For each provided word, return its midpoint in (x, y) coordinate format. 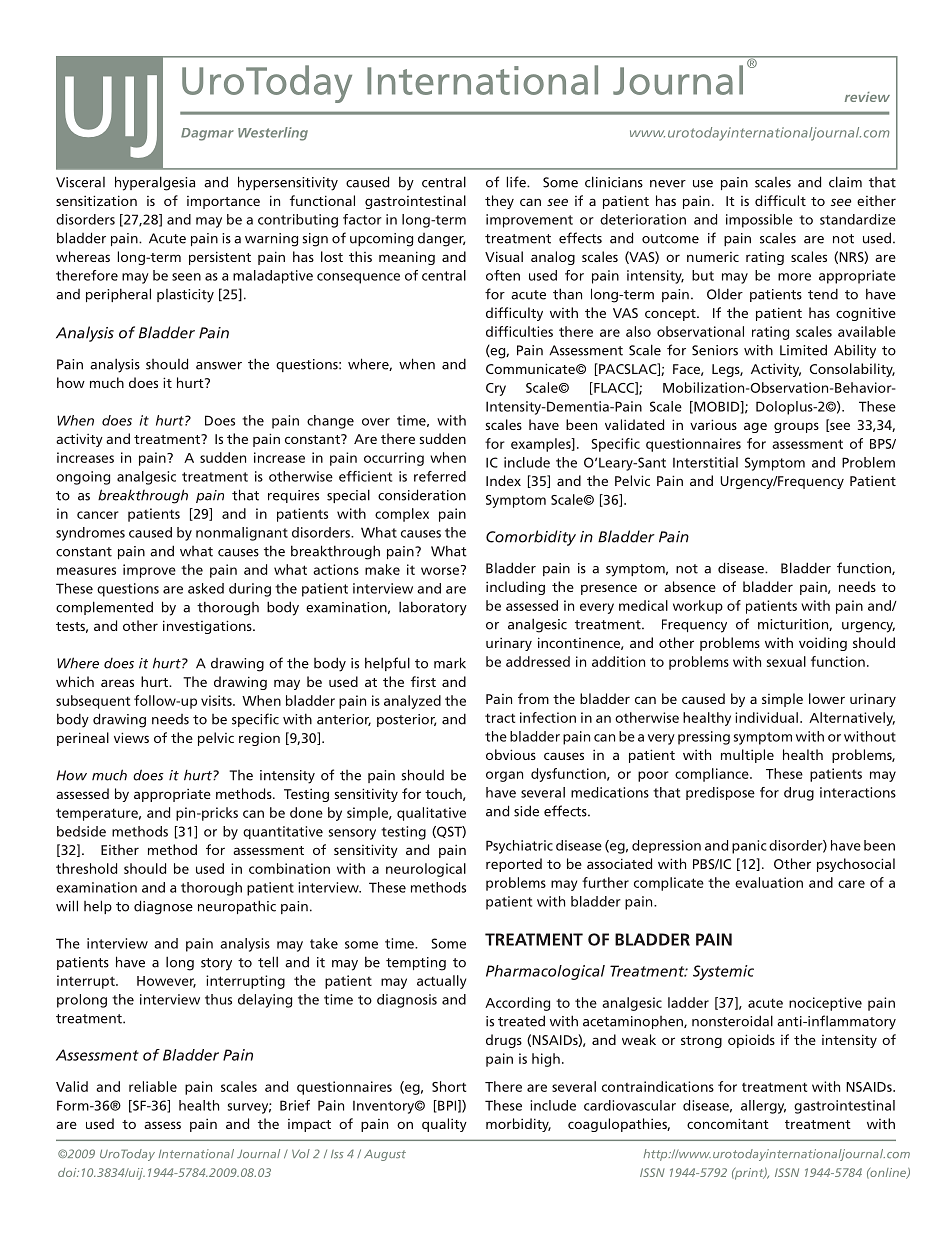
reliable (153, 1086)
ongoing (83, 478)
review (867, 97)
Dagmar (207, 134)
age (755, 427)
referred (440, 476)
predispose (720, 793)
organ (504, 776)
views (131, 737)
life (517, 182)
